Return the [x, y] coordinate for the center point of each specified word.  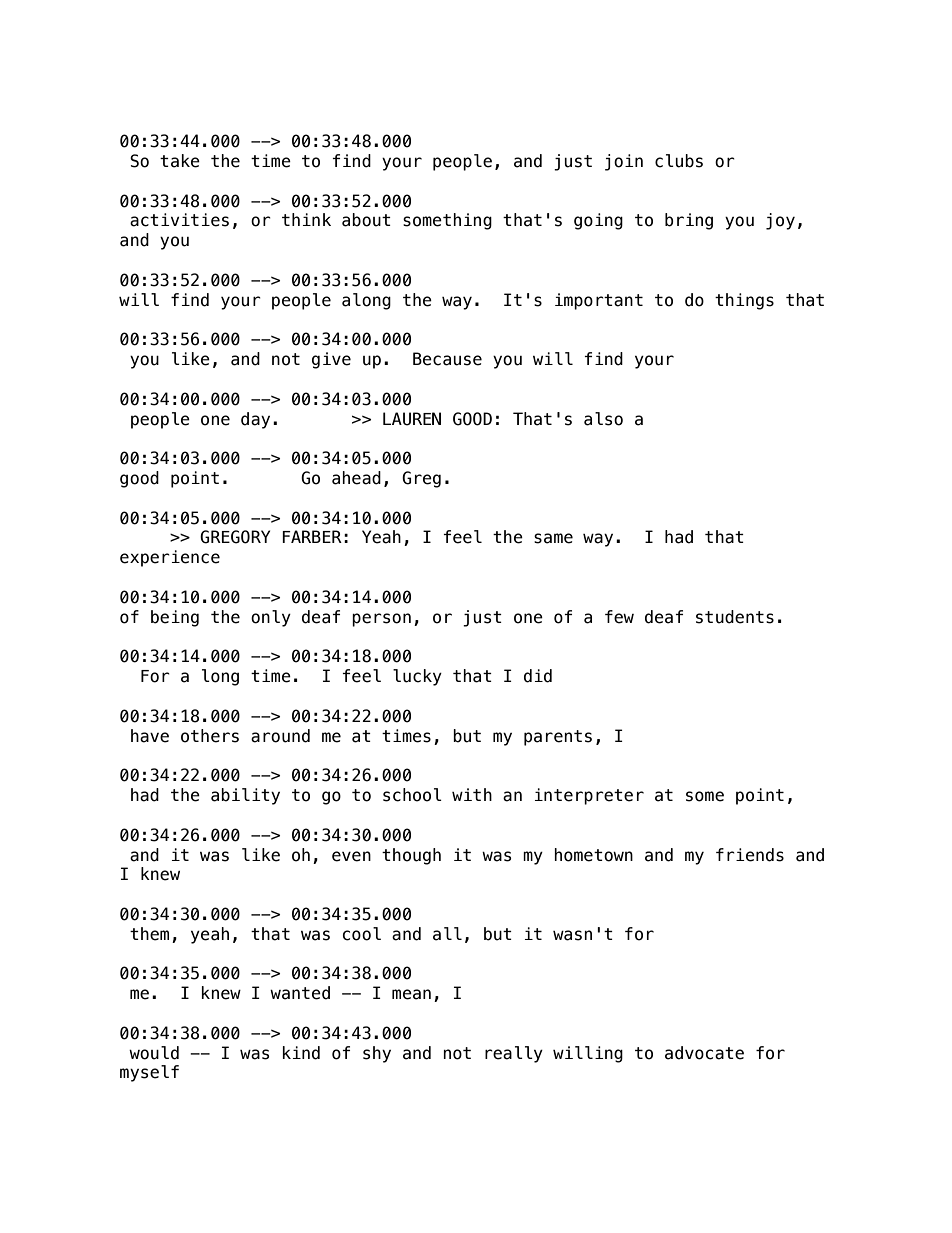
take [180, 161]
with [472, 794]
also [603, 419]
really [514, 1054]
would [154, 1053]
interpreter [589, 796]
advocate [704, 1053]
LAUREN [412, 419]
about [366, 220]
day [255, 420]
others [210, 736]
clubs [679, 161]
